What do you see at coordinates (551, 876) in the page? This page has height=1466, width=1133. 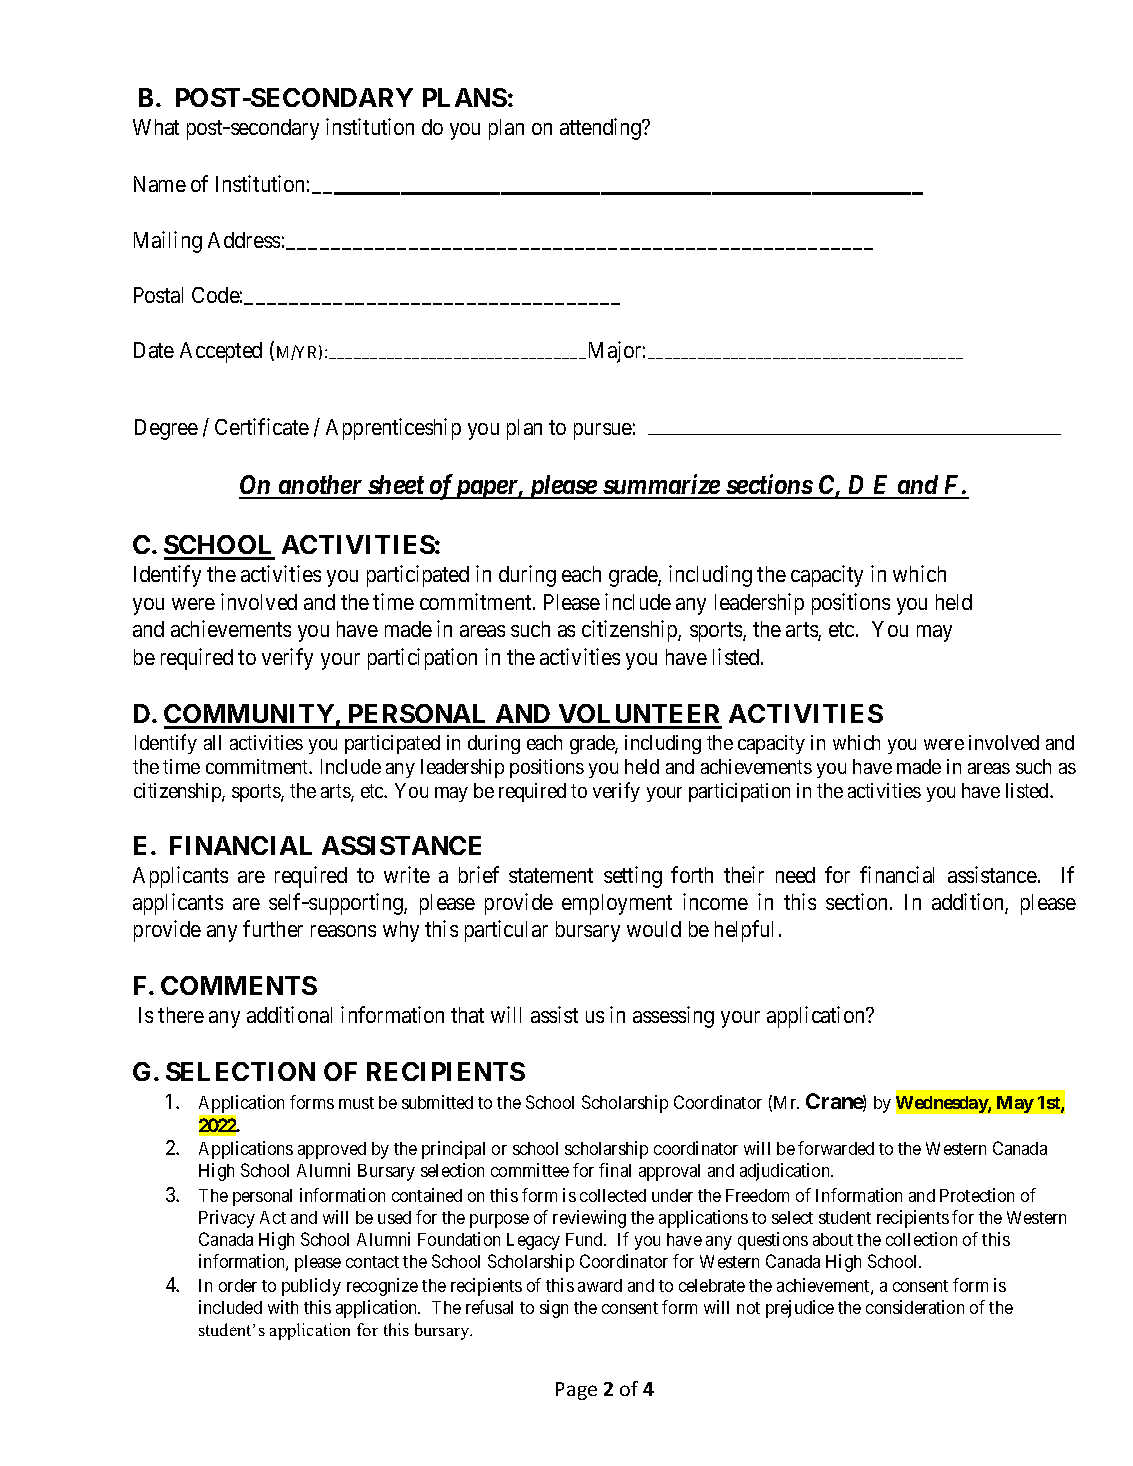 I see `statement` at bounding box center [551, 876].
